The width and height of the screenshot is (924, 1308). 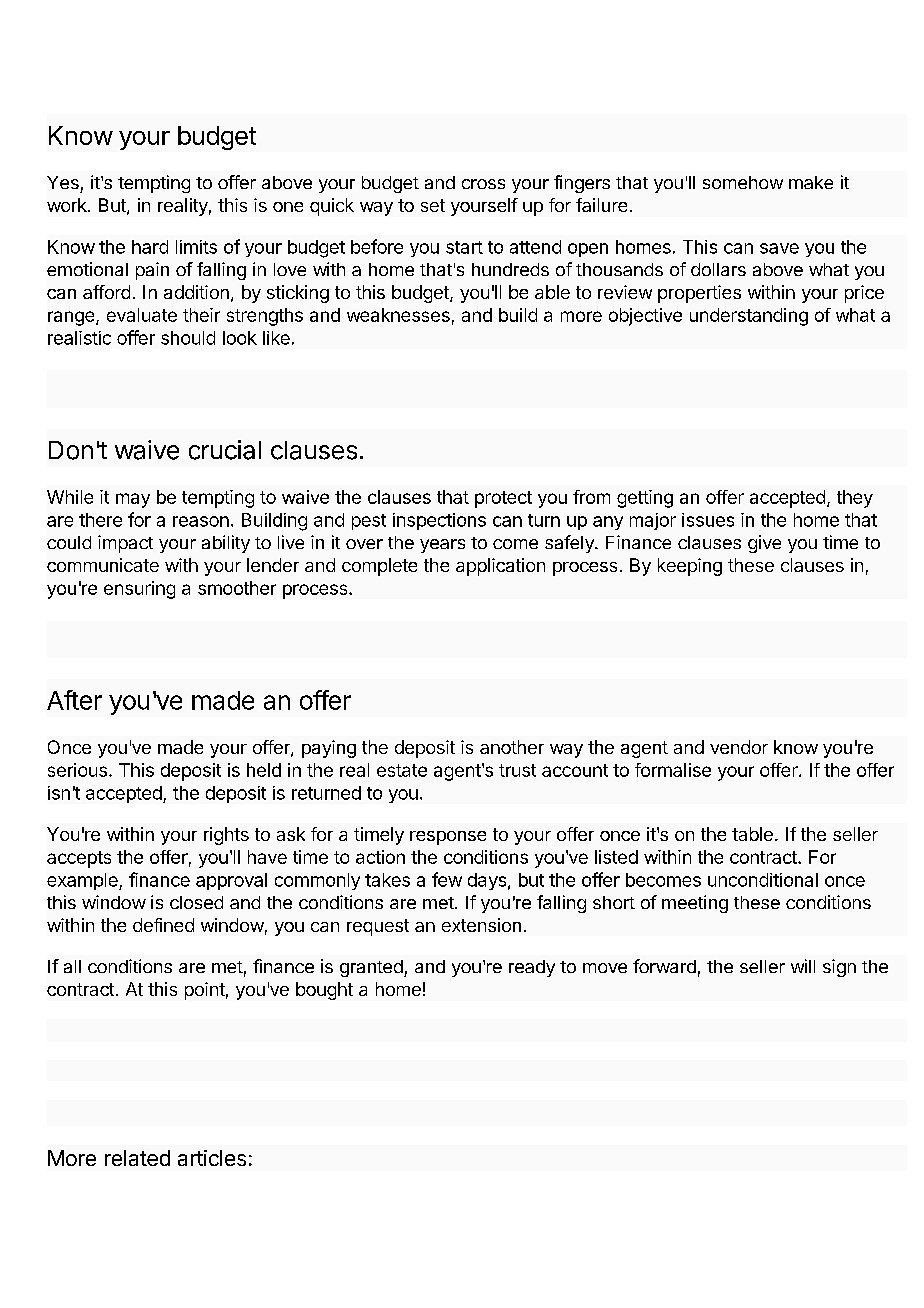 I want to click on ensuring, so click(x=139, y=590).
